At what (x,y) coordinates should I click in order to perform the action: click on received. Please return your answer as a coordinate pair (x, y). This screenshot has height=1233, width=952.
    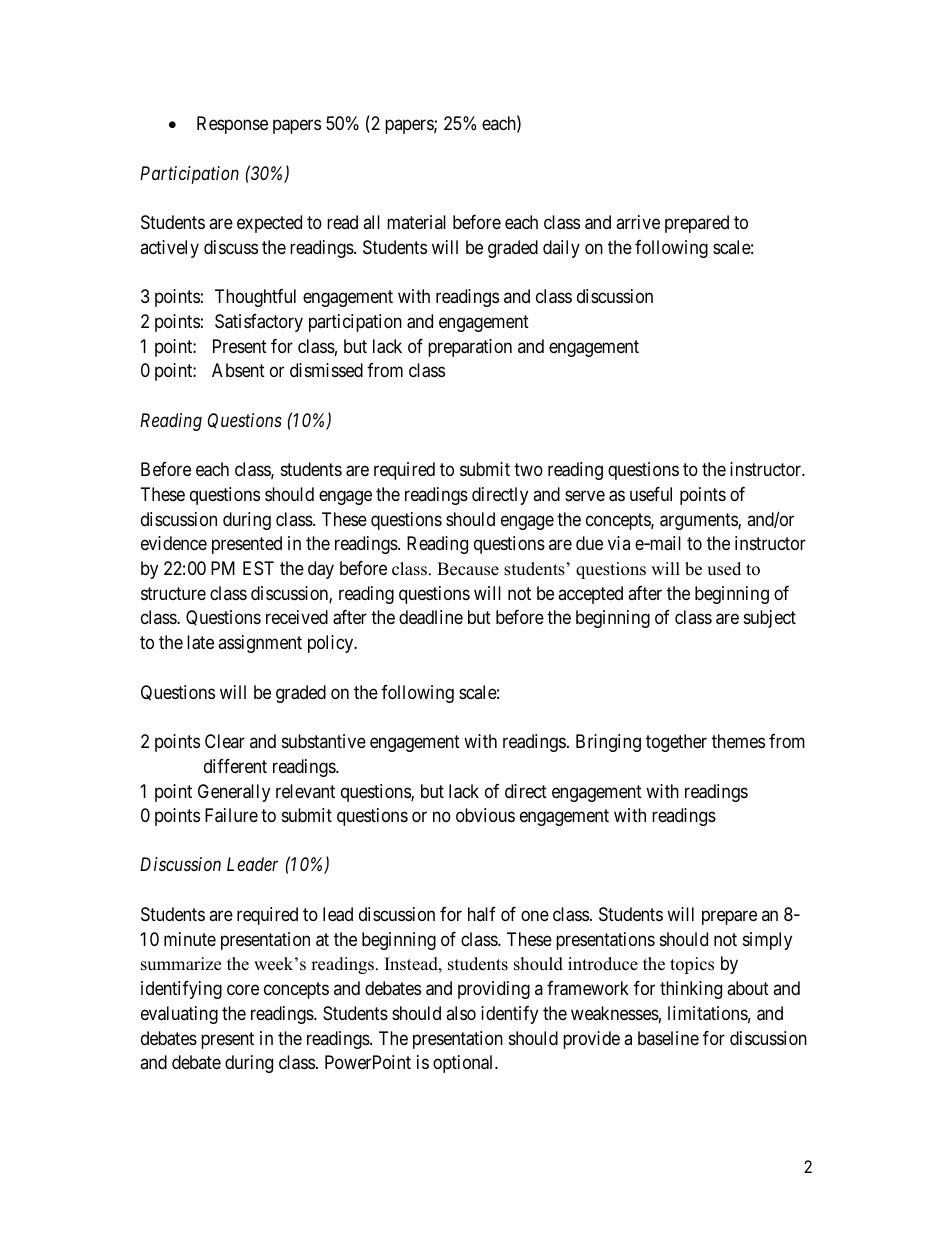
    Looking at the image, I should click on (297, 617).
